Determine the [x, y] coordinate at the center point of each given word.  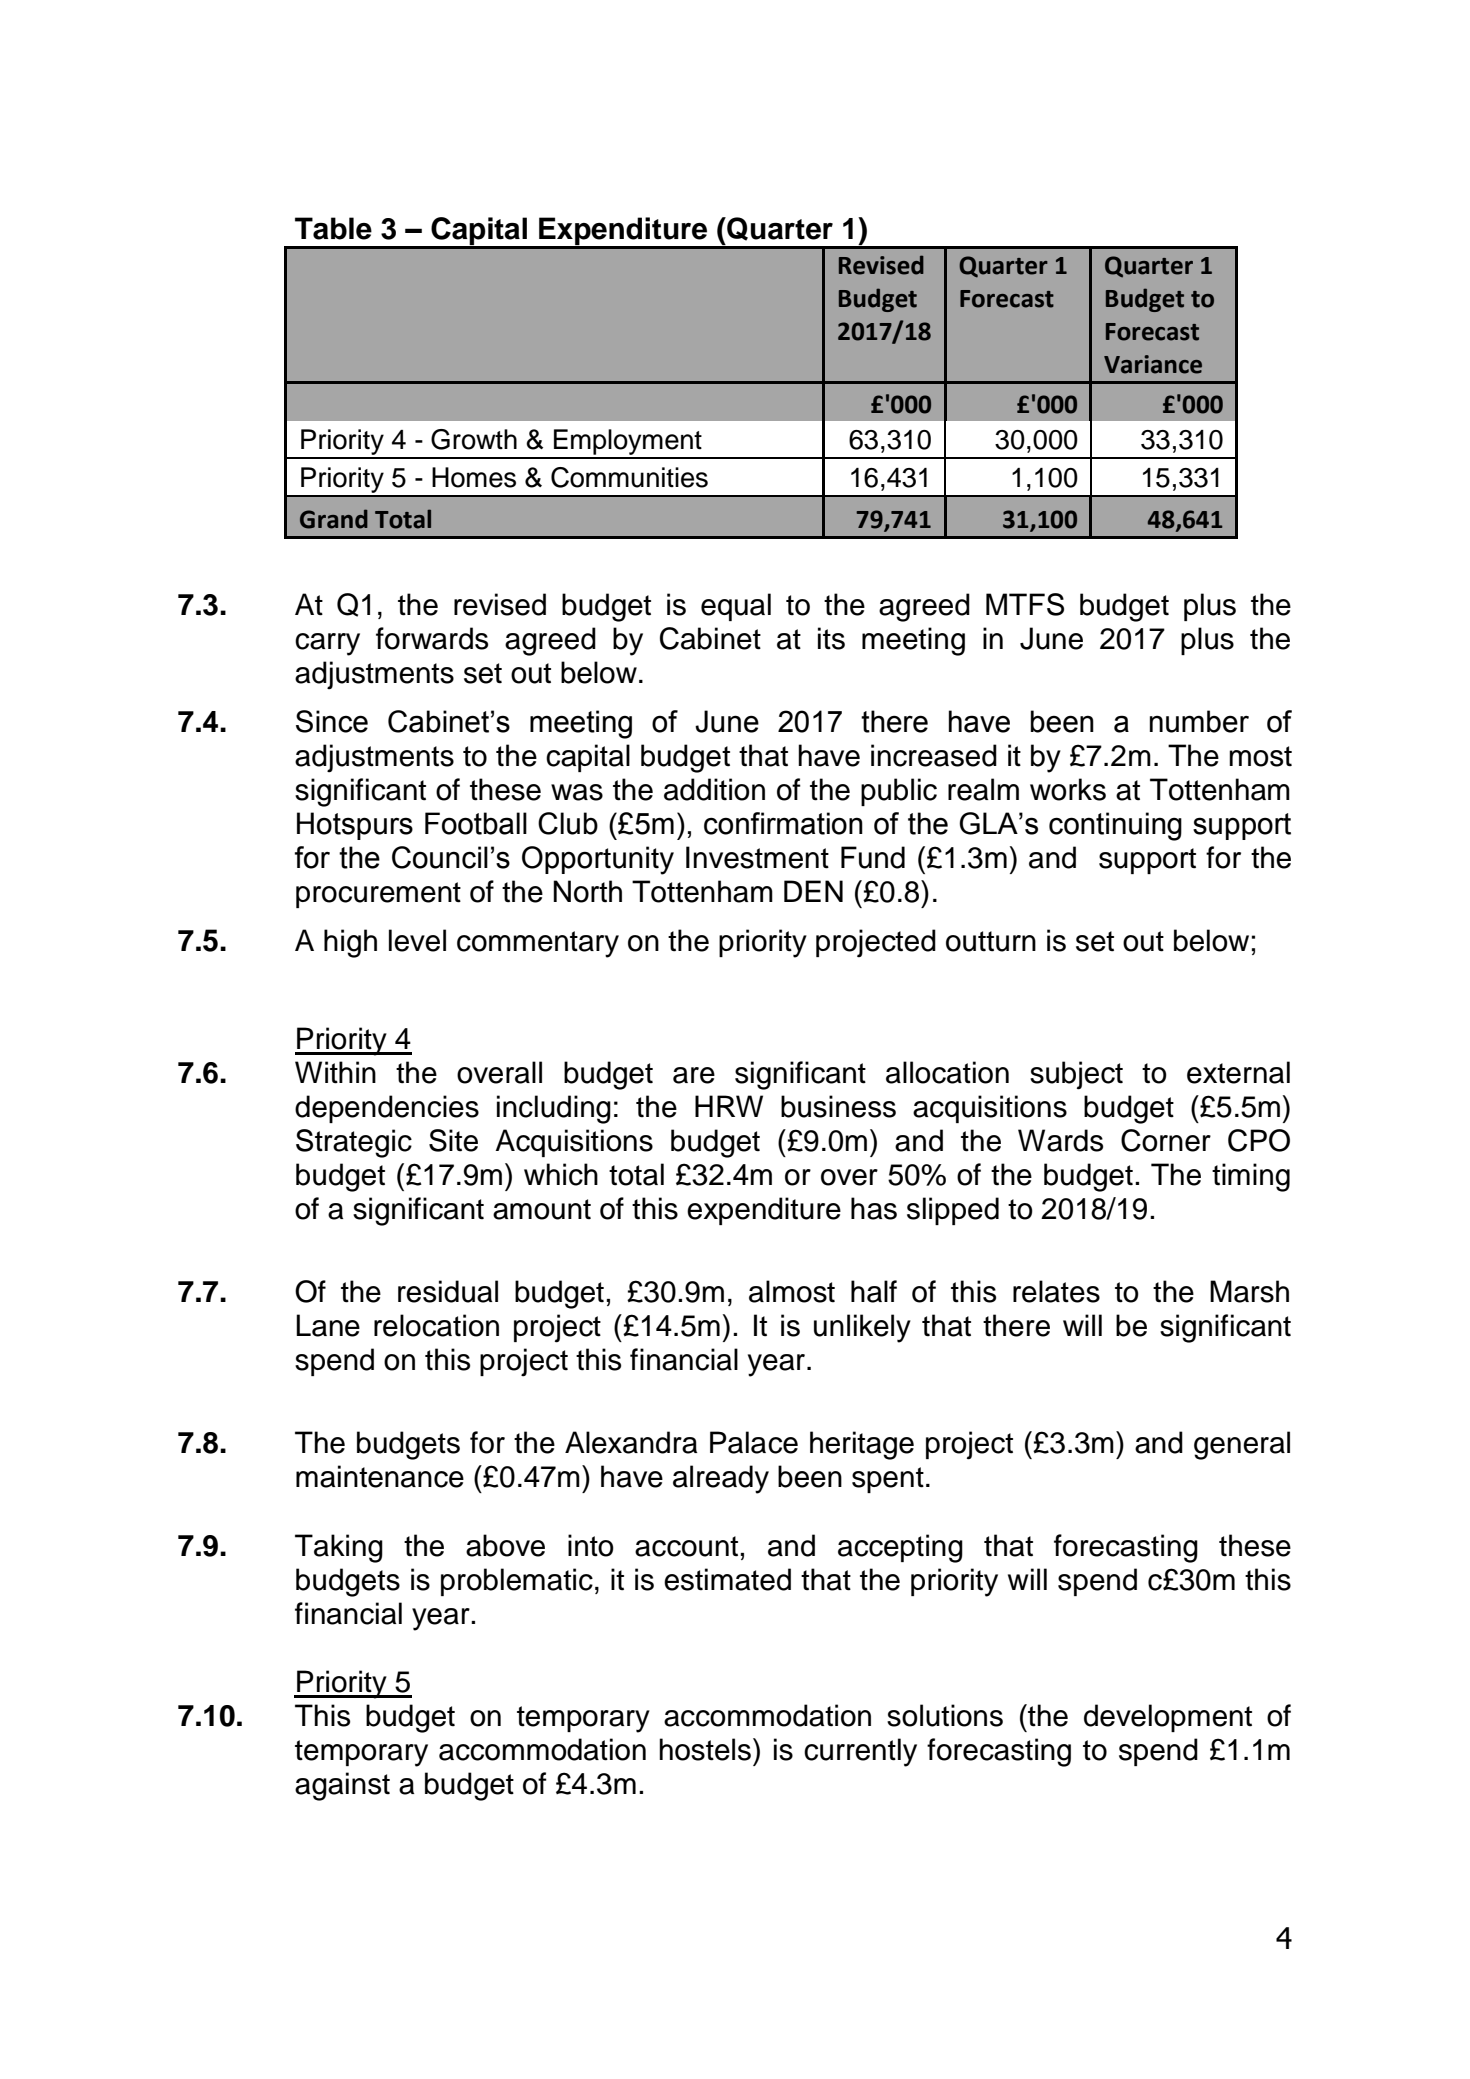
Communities [629, 477]
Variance [1153, 364]
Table [333, 228]
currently [860, 1752]
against [342, 1786]
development [1168, 1718]
